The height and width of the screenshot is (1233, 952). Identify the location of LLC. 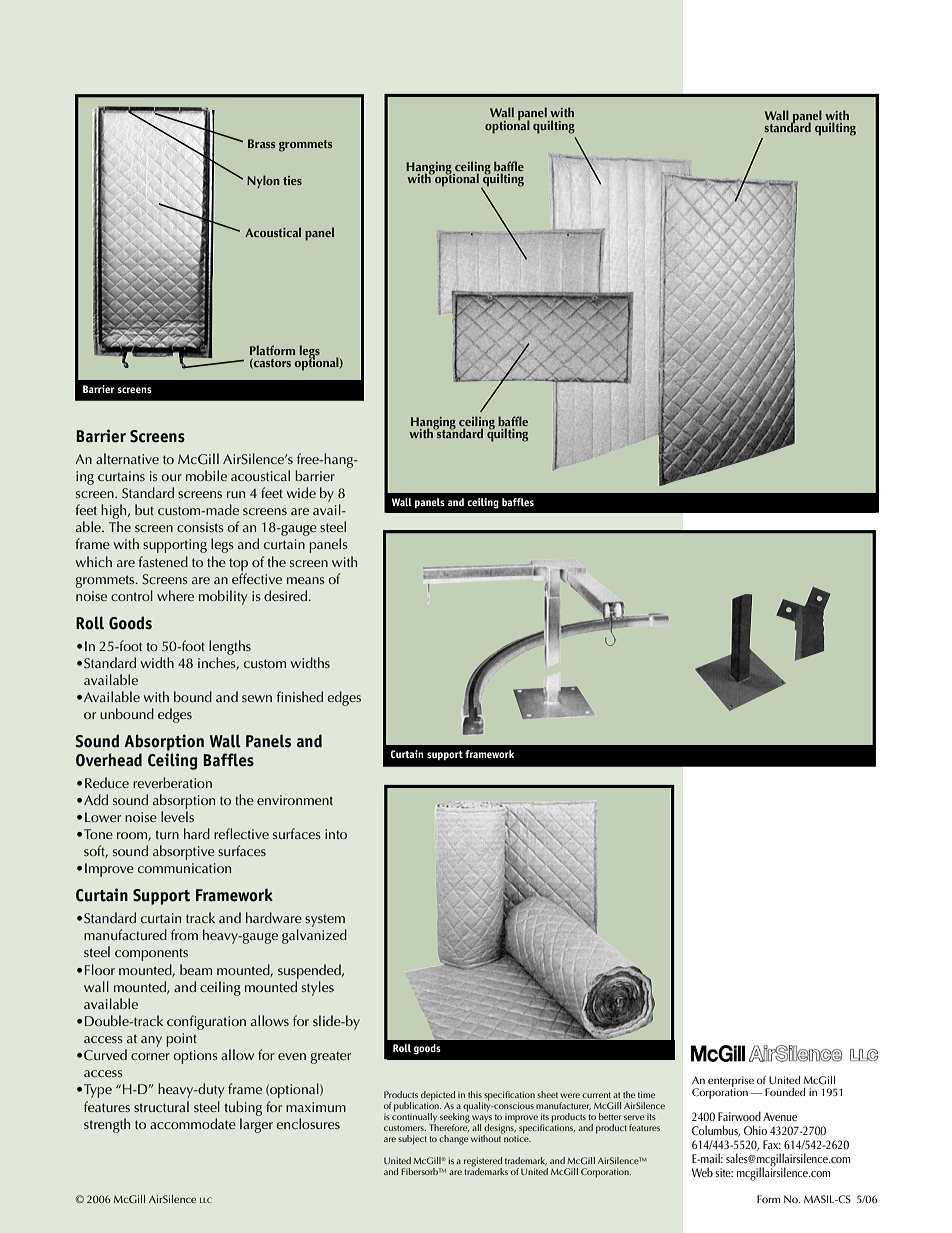
(206, 1200).
